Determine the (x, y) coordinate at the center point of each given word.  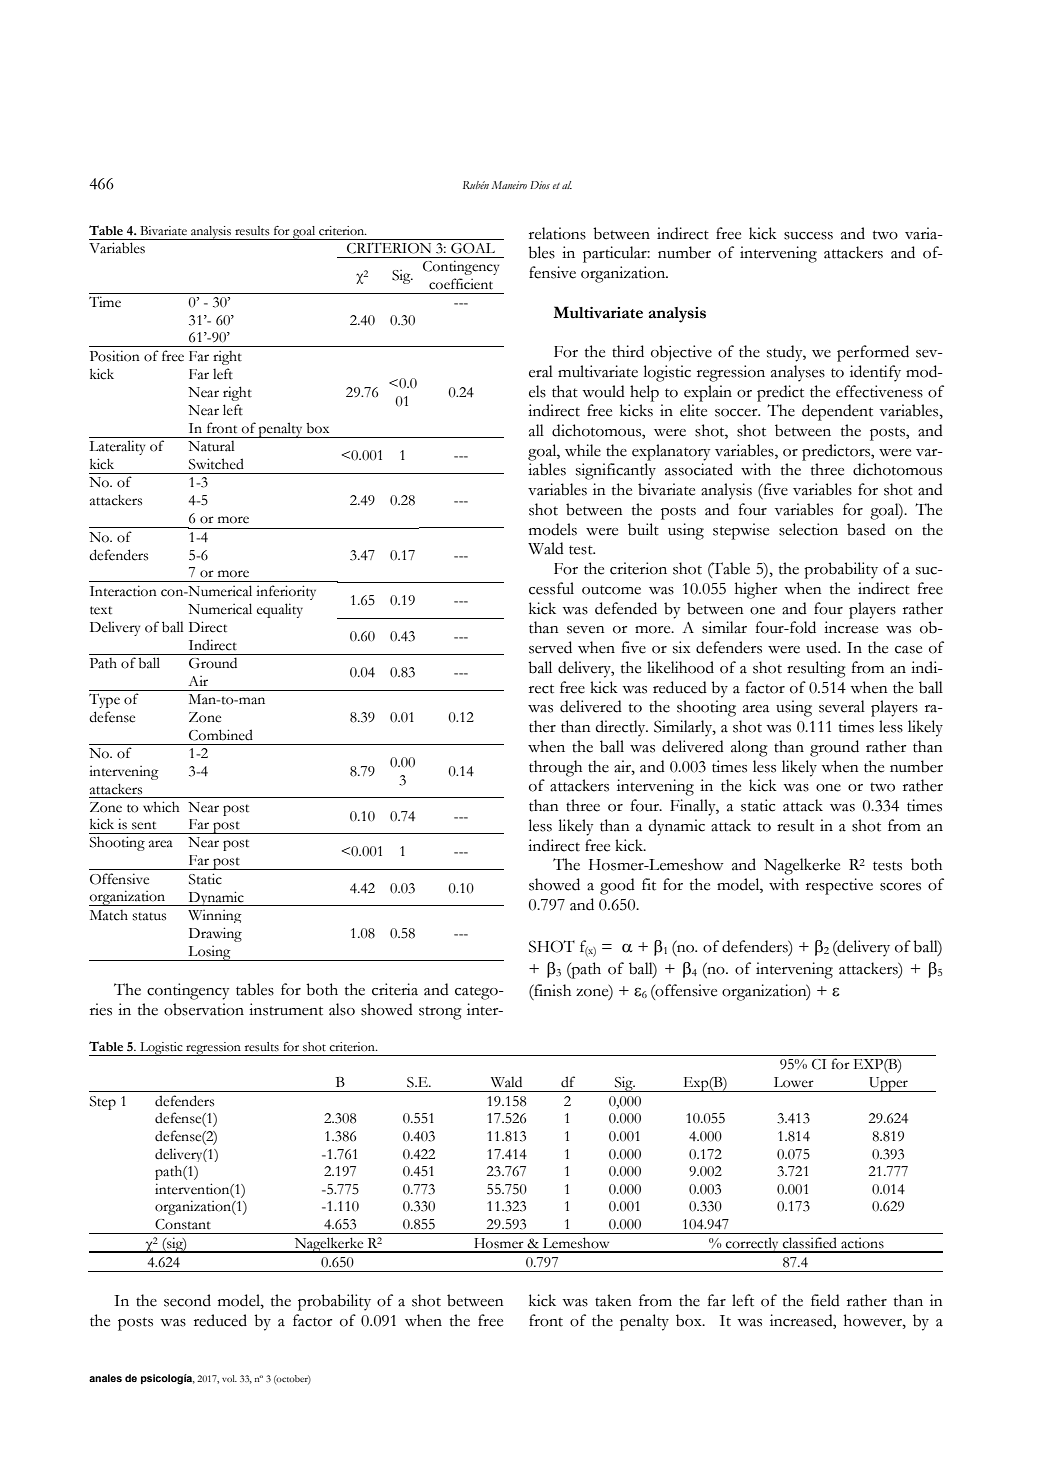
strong (440, 1013)
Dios (540, 185)
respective (839, 886)
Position (115, 356)
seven (586, 630)
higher (756, 590)
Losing (209, 953)
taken (613, 1300)
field (825, 1300)
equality (280, 610)
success (808, 236)
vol (229, 1378)
